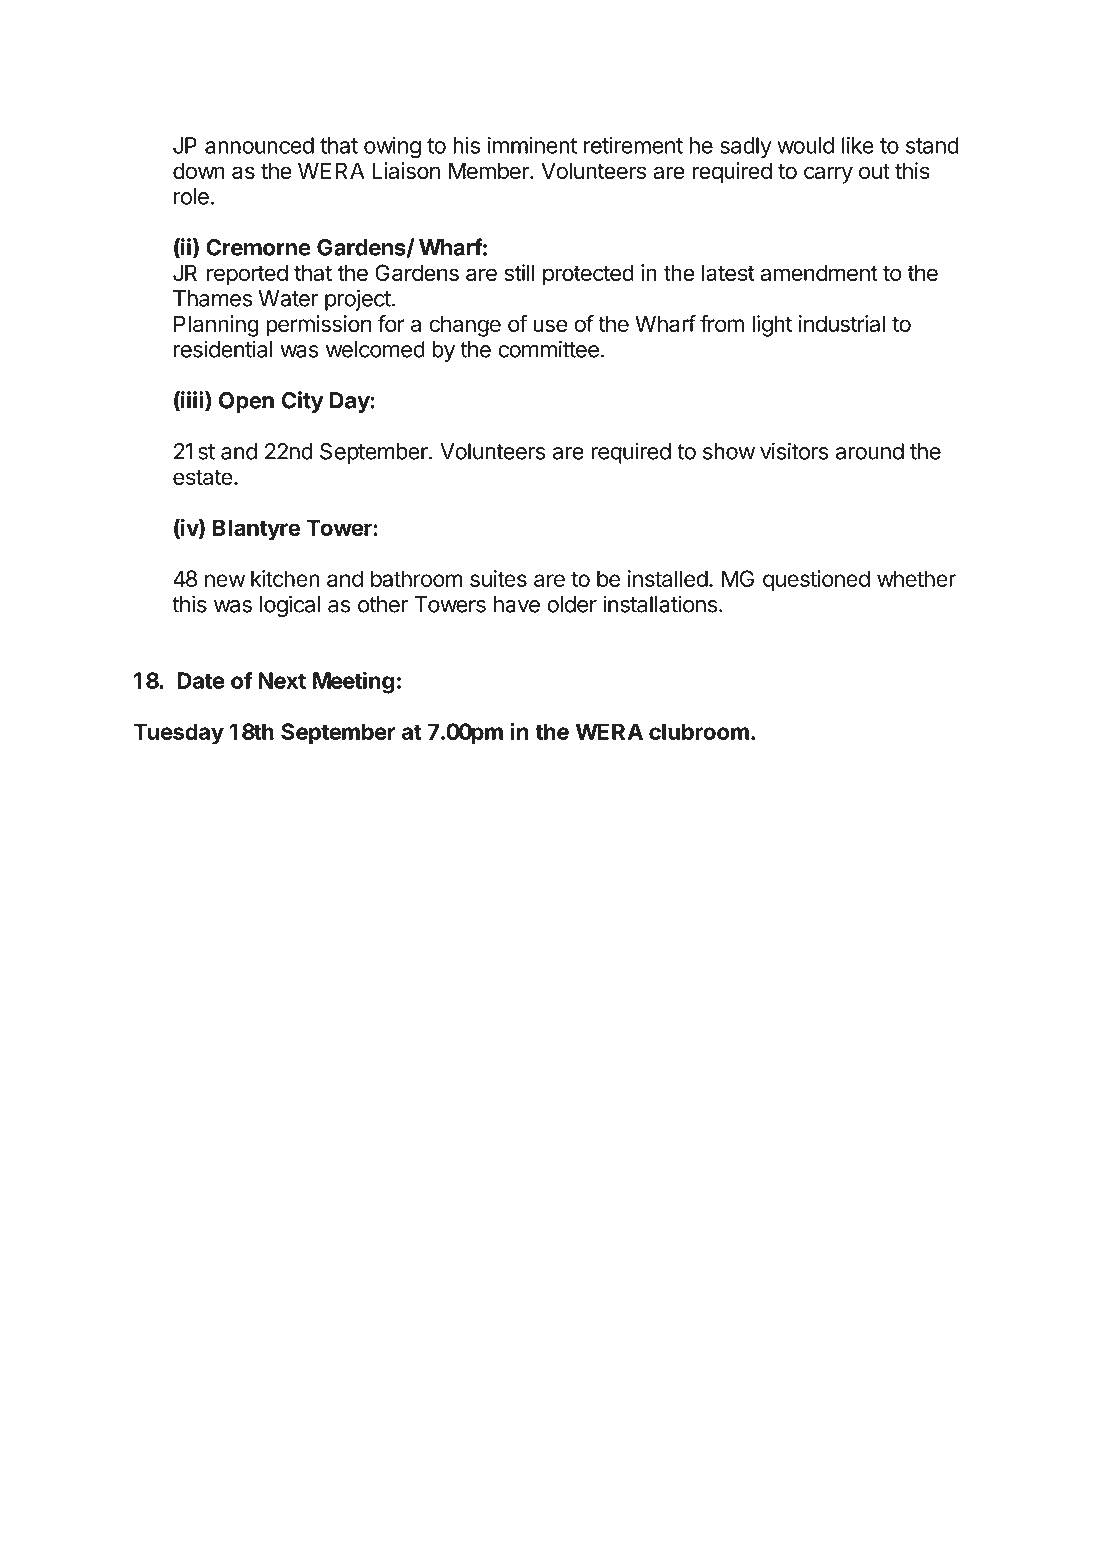  What do you see at coordinates (282, 680) in the document?
I see `Next` at bounding box center [282, 680].
